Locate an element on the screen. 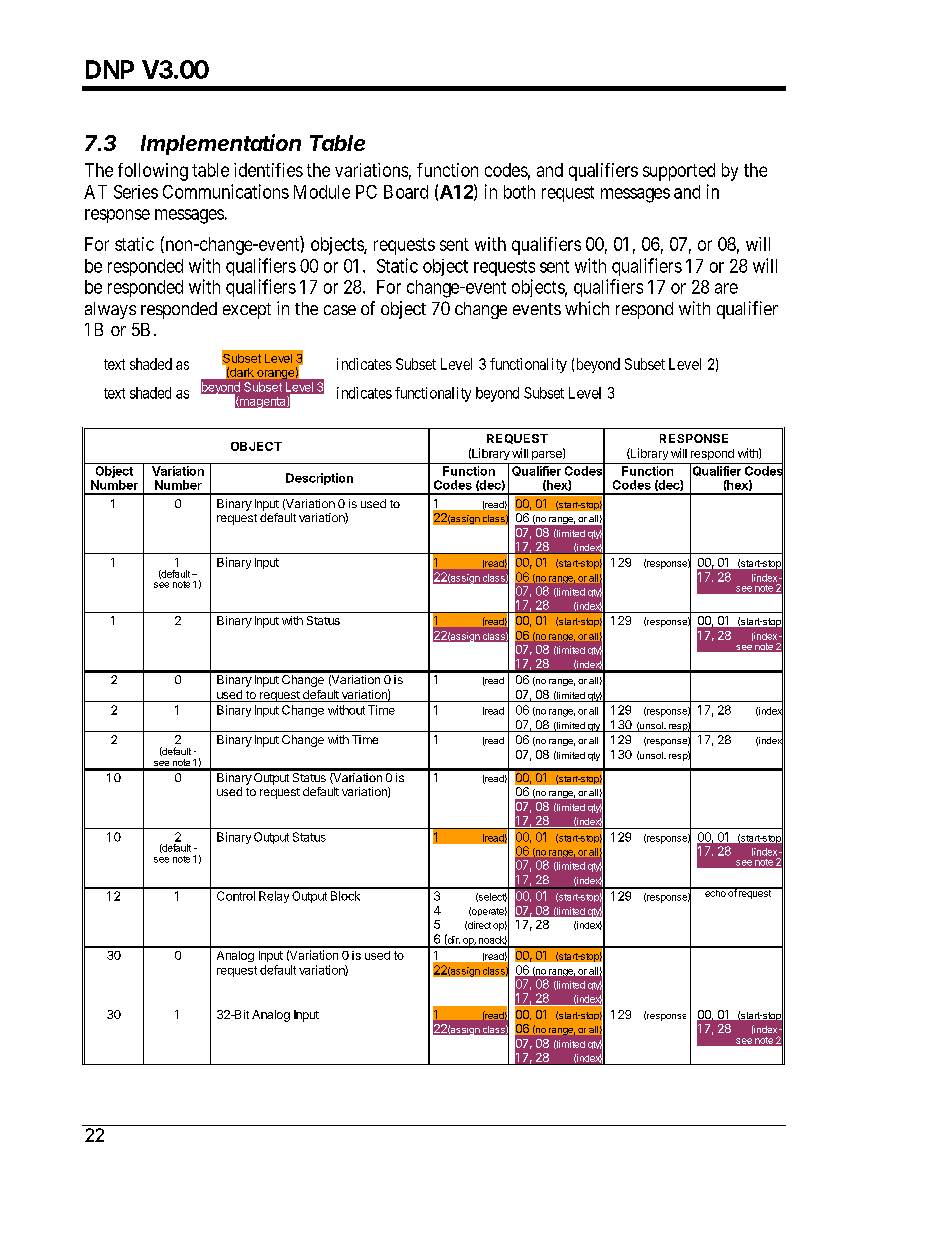 This screenshot has width=952, height=1233. which is located at coordinates (587, 308).
